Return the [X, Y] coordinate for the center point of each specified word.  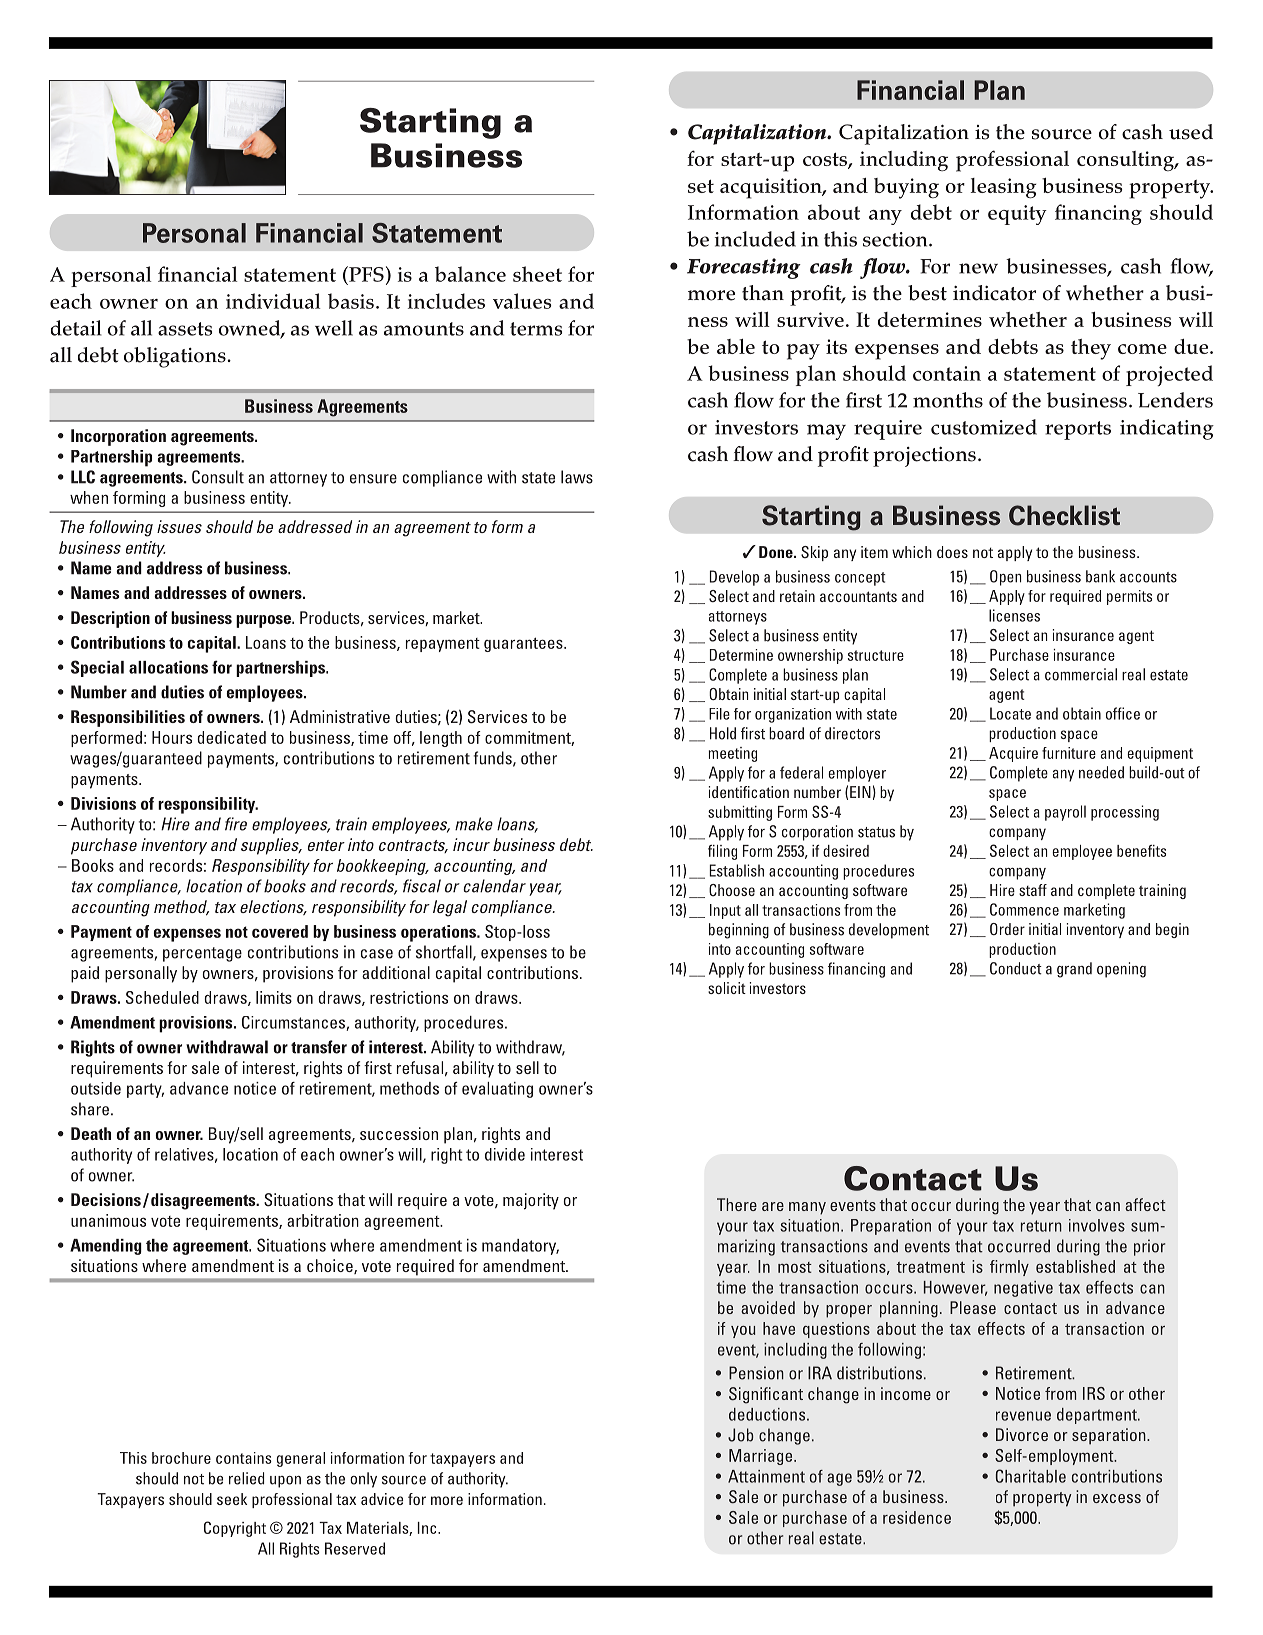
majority [531, 1201]
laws [577, 477]
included [755, 239]
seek [232, 1499]
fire [236, 824]
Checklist [1064, 515]
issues [179, 526]
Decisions [106, 1199]
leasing [1003, 188]
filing [722, 852]
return [1041, 1226]
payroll [1065, 813]
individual [273, 301]
